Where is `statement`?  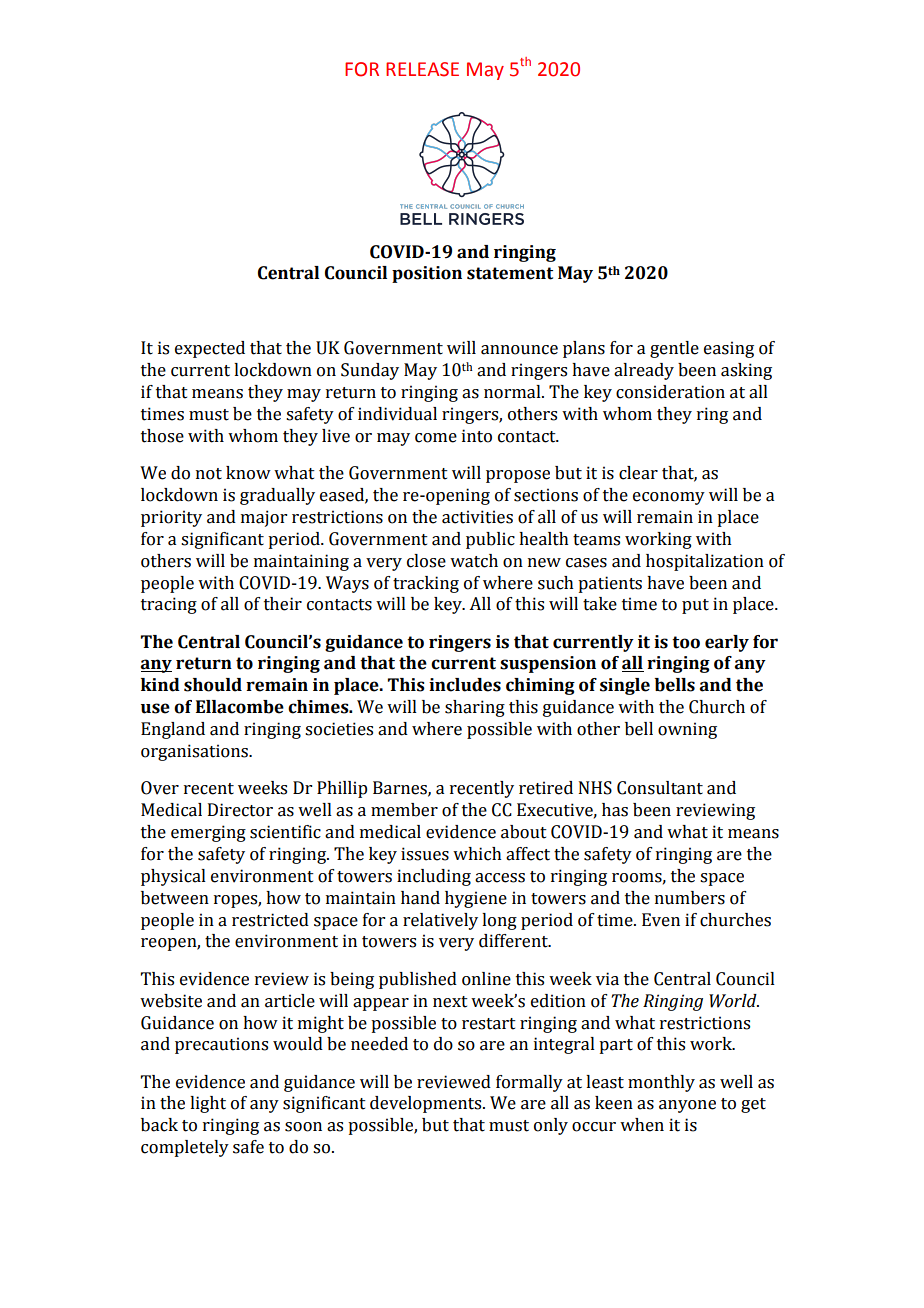 statement is located at coordinates (510, 273).
